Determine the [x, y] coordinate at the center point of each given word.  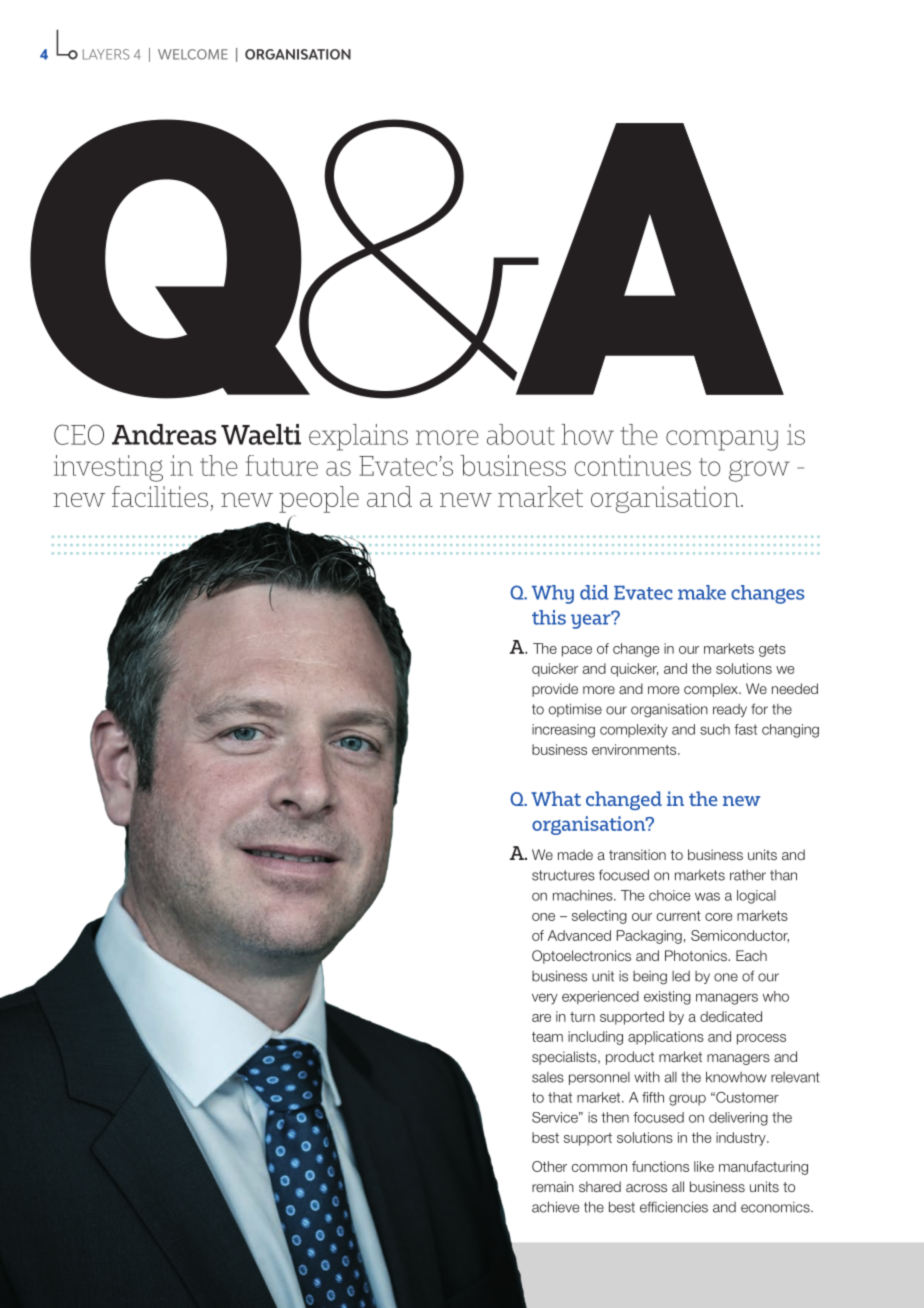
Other [549, 1166]
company [722, 440]
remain [553, 1186]
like [704, 1166]
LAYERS [106, 54]
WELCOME [193, 54]
